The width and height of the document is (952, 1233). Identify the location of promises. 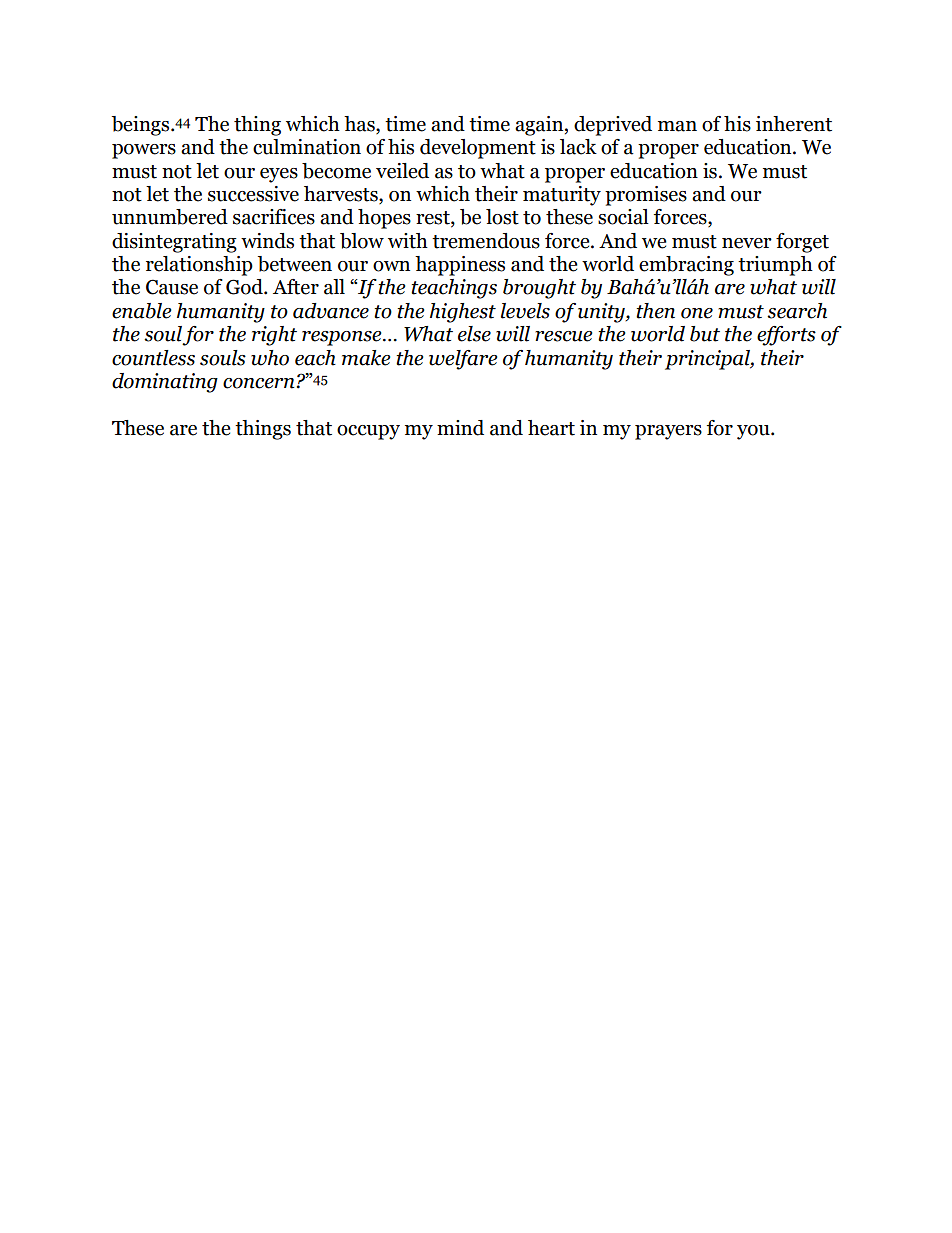
(646, 196).
